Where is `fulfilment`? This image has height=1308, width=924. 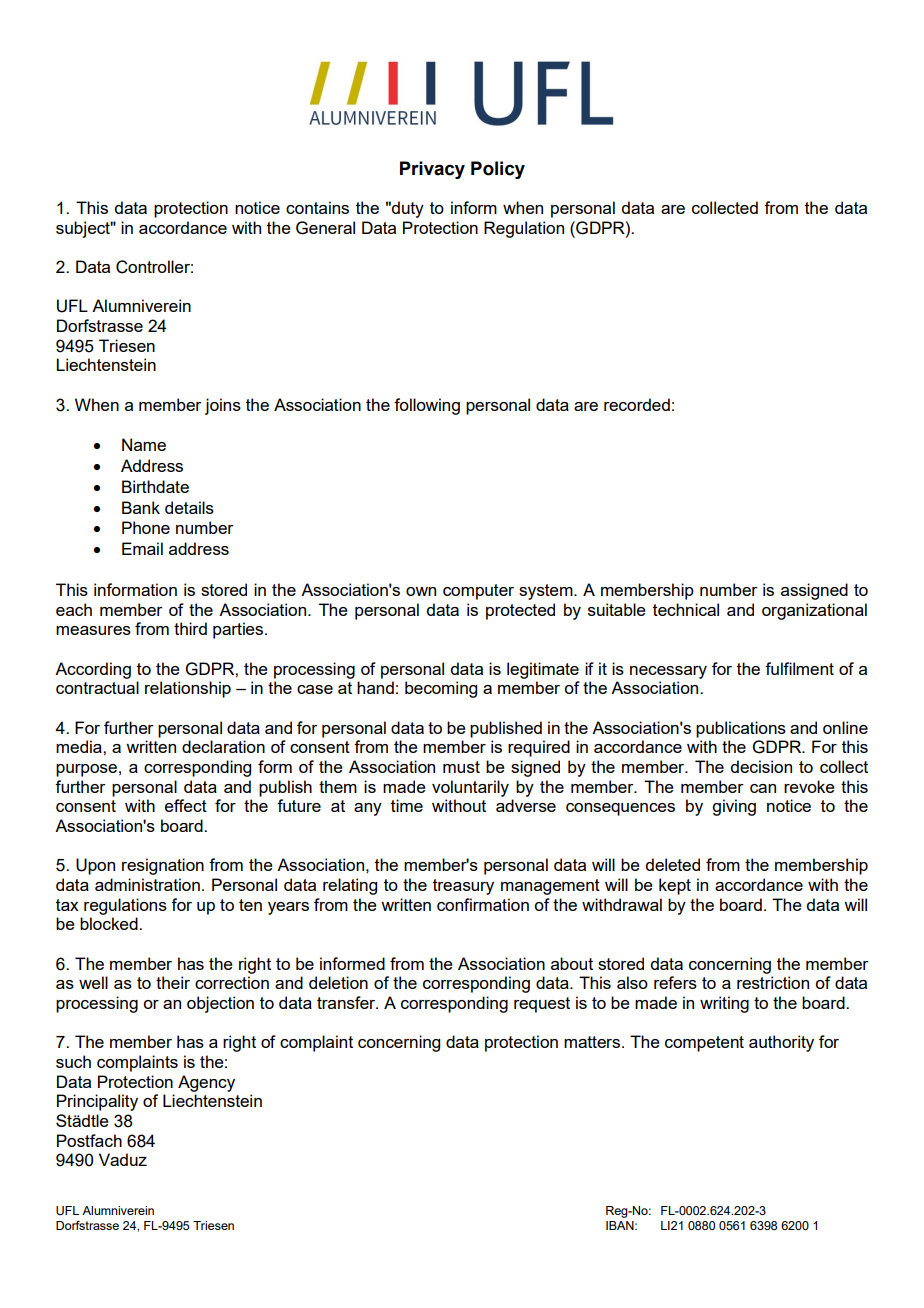
fulfilment is located at coordinates (799, 668).
